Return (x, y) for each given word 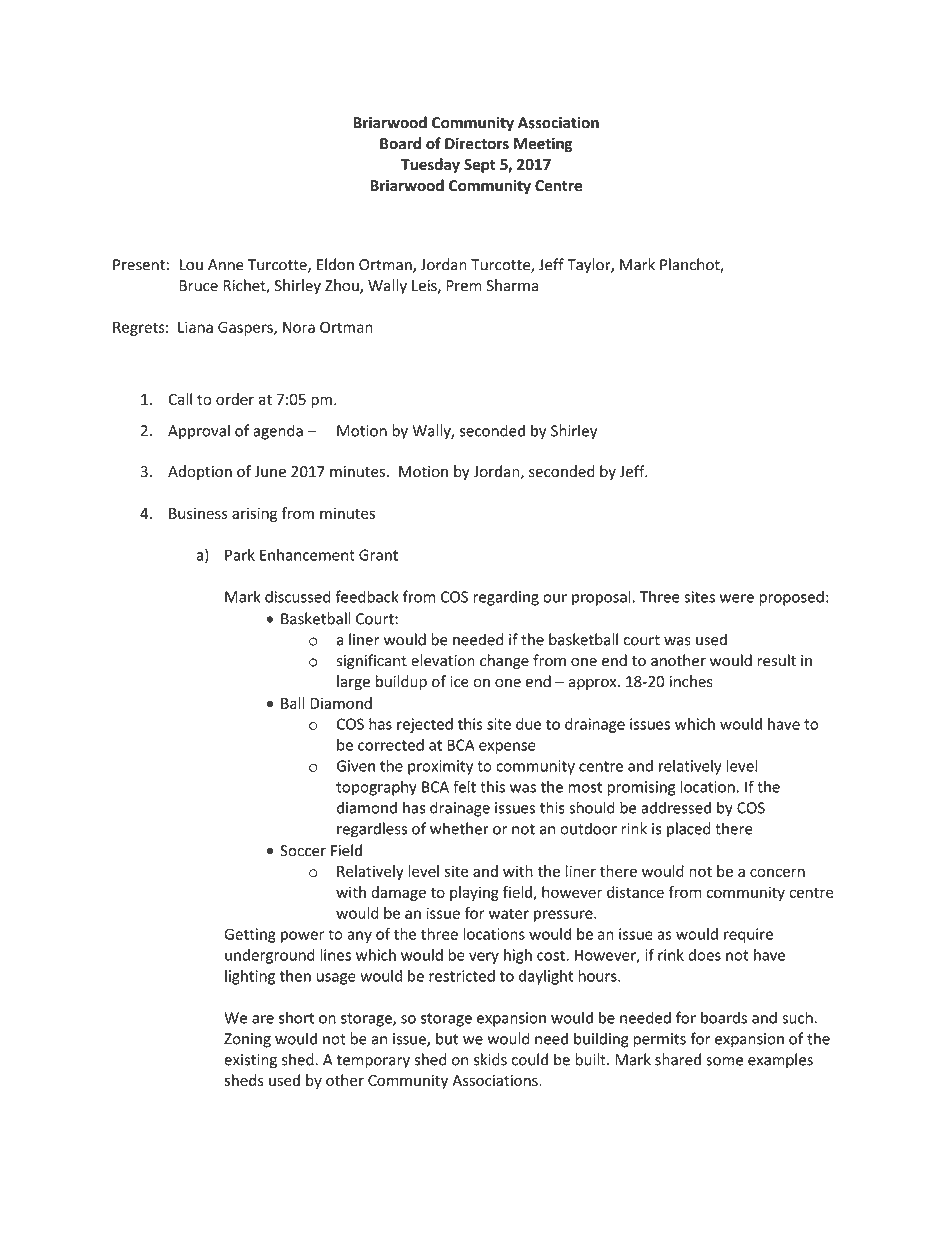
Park (240, 555)
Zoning (247, 1040)
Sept (479, 166)
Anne (226, 265)
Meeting (543, 144)
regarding (506, 598)
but (447, 1038)
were (737, 598)
